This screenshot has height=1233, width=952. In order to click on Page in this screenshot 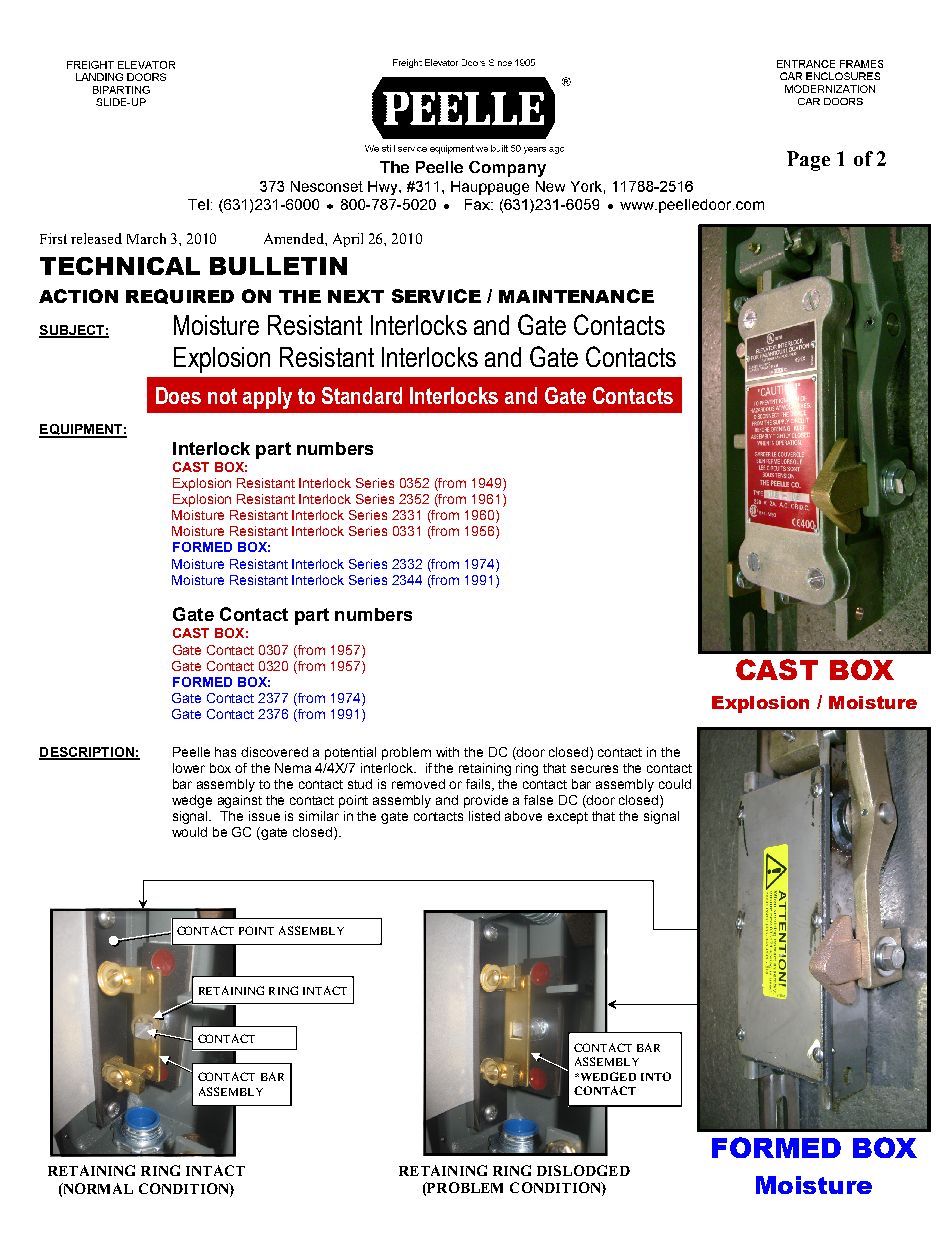, I will do `click(808, 161)`.
